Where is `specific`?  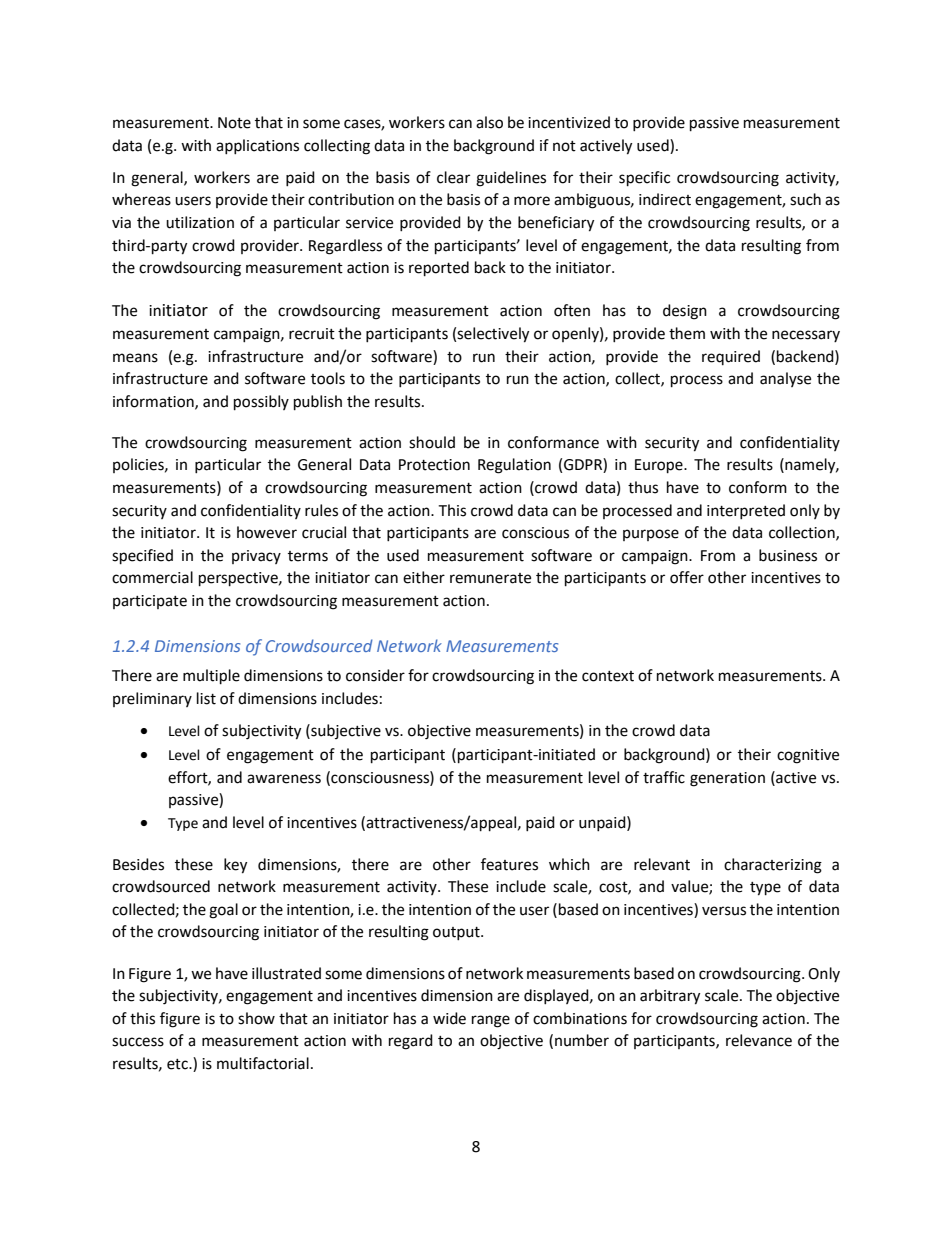
specific is located at coordinates (644, 179).
